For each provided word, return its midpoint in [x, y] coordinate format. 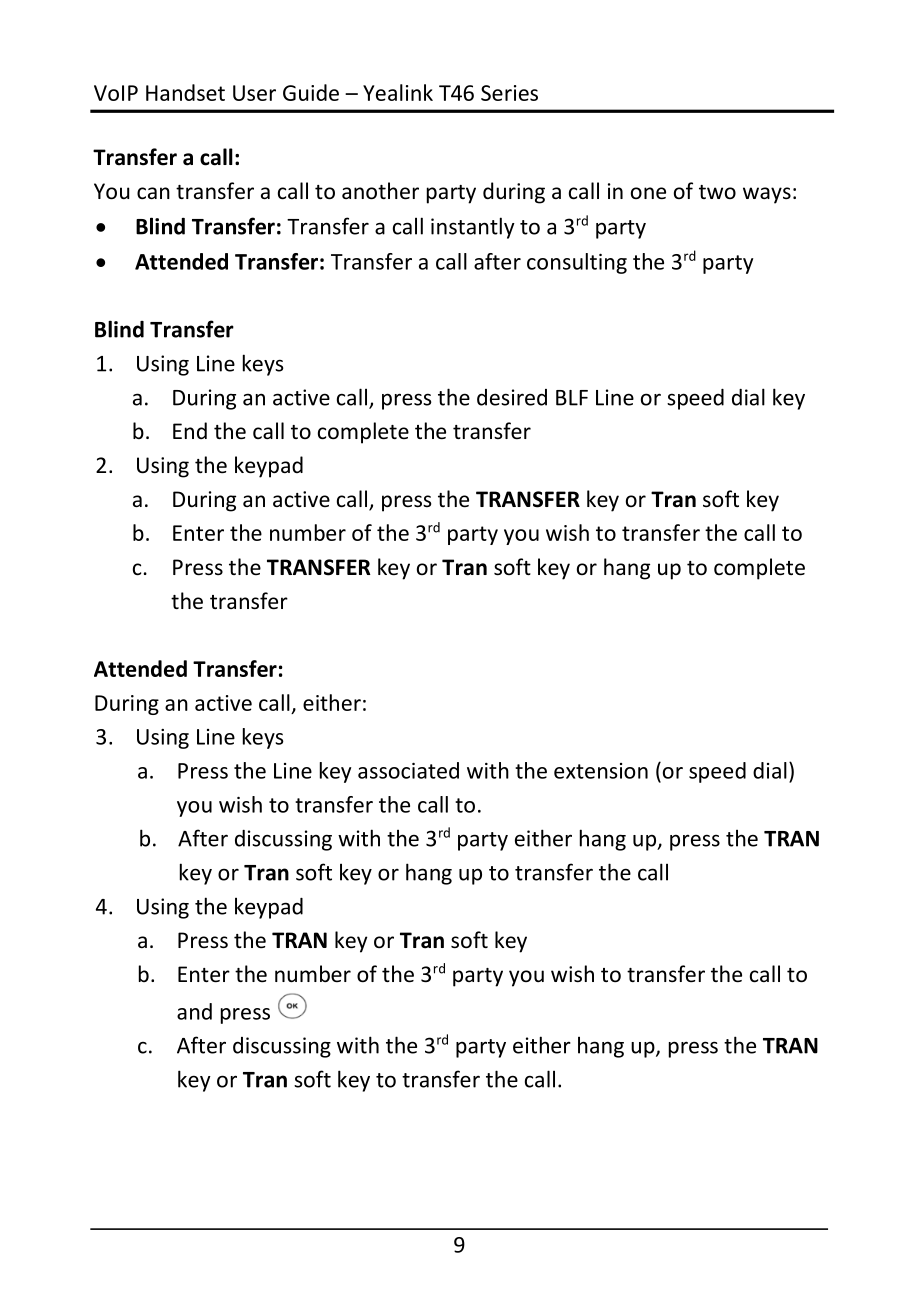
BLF [572, 398]
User [254, 93]
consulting [577, 263]
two [717, 192]
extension [601, 771]
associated [408, 770]
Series [509, 93]
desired [512, 397]
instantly [473, 228]
